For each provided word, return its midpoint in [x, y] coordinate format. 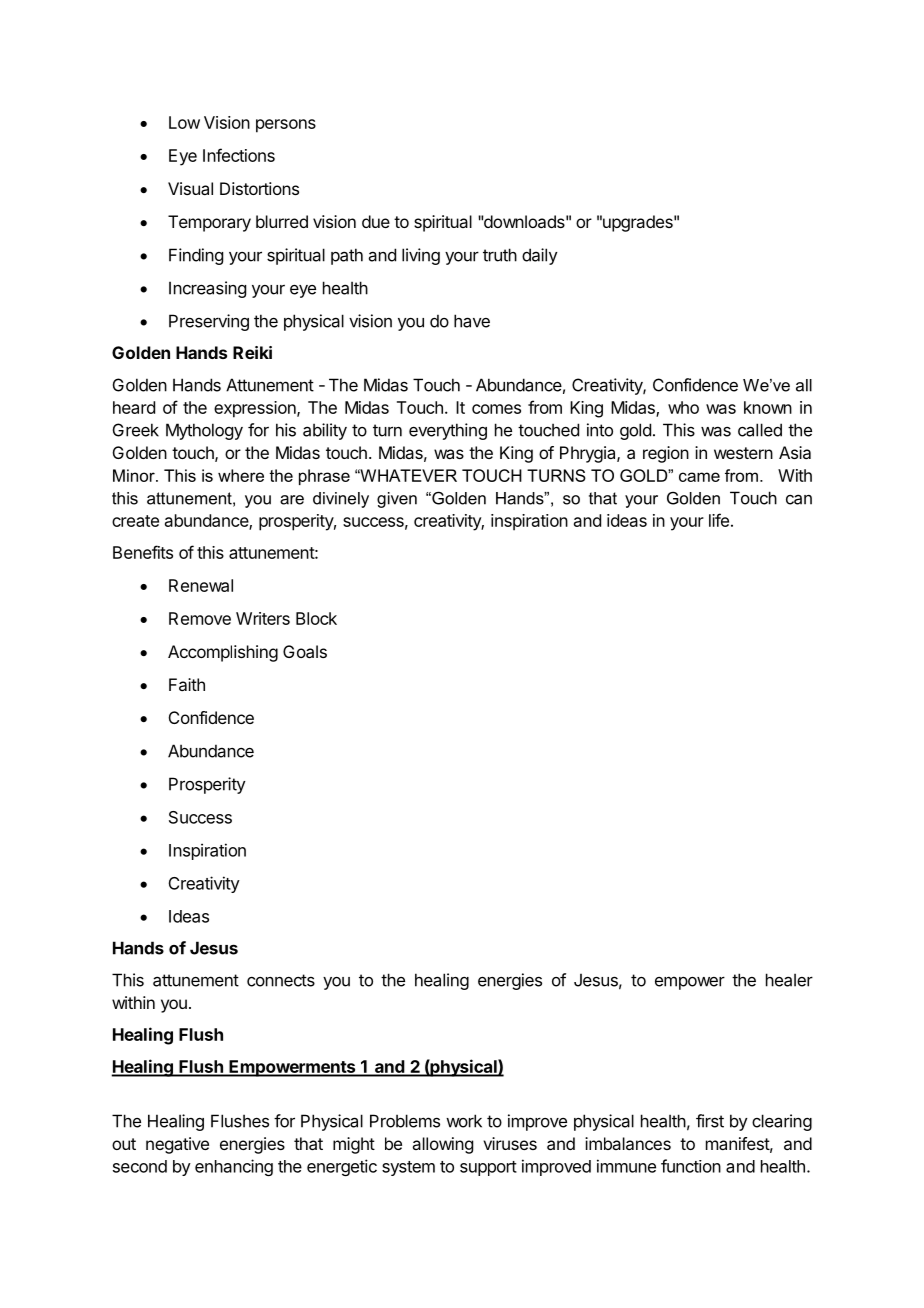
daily [540, 256]
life [719, 520]
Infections [239, 155]
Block [316, 618]
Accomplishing [223, 653]
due [376, 221]
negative [177, 1145]
